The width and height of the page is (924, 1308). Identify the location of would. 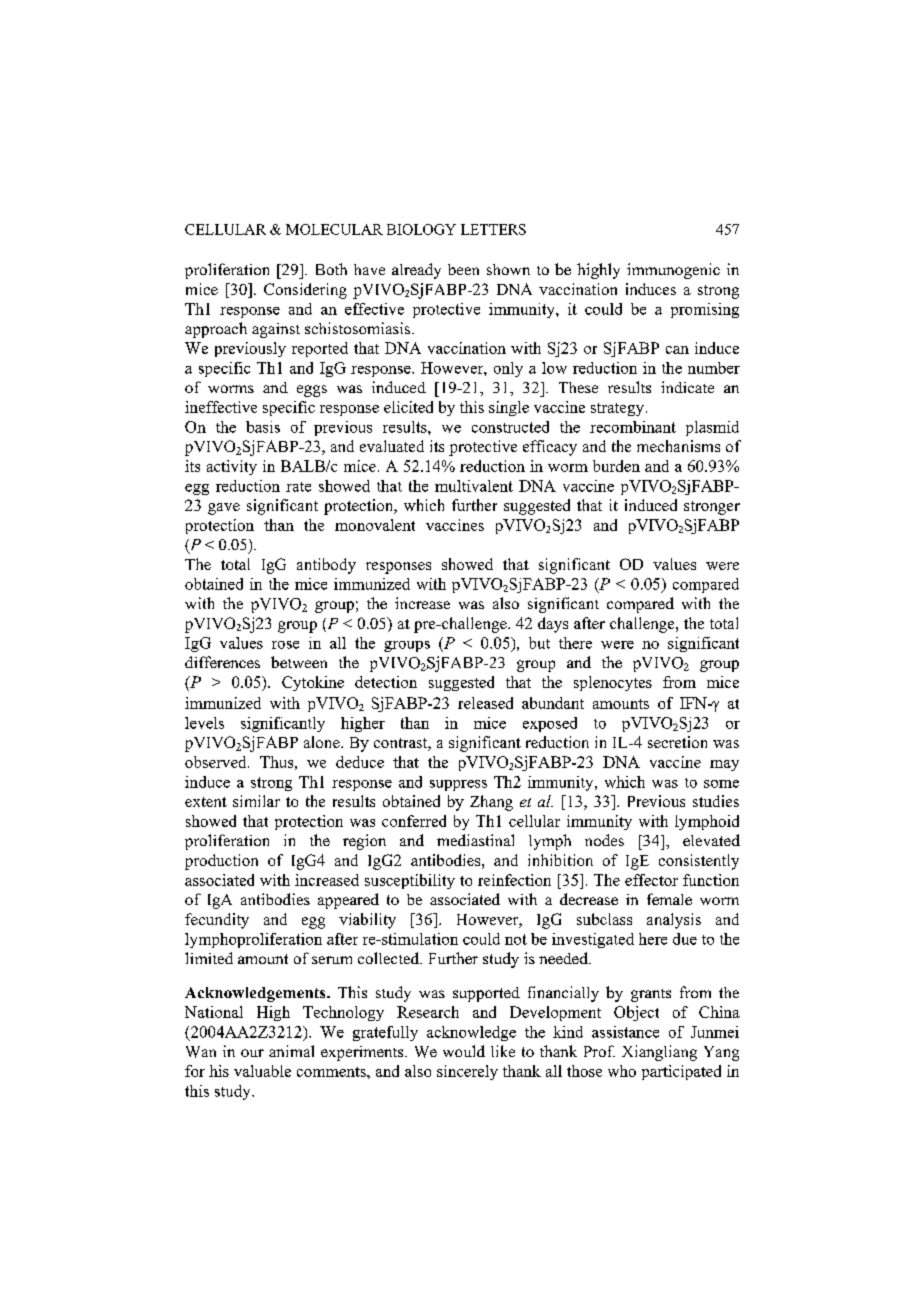
(464, 1051).
